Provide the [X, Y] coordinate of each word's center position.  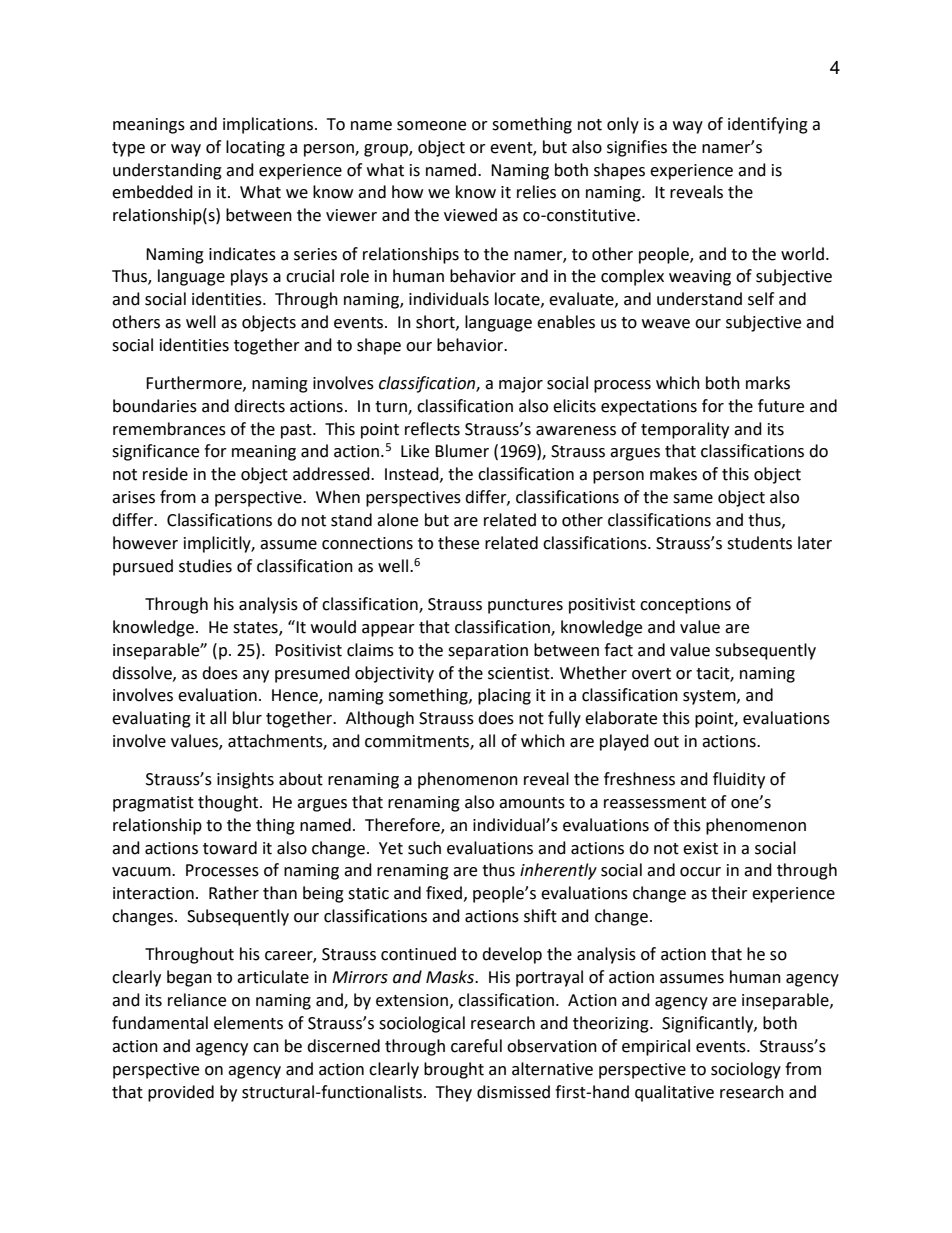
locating [255, 148]
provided [181, 1093]
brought [454, 1070]
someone [431, 126]
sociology [746, 1070]
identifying [768, 125]
